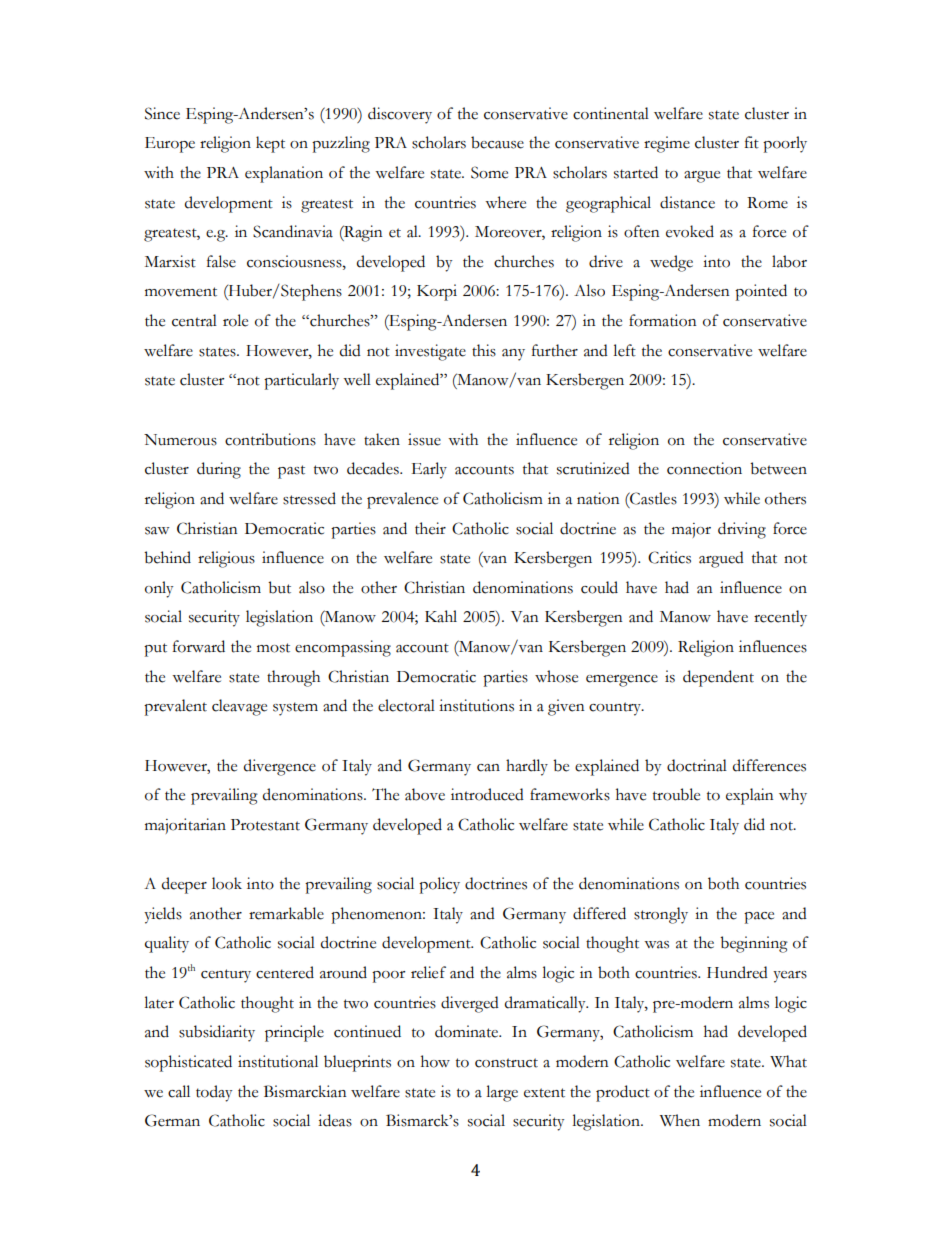 This document has width=952, height=1233. I want to click on Kahl, so click(441, 616).
